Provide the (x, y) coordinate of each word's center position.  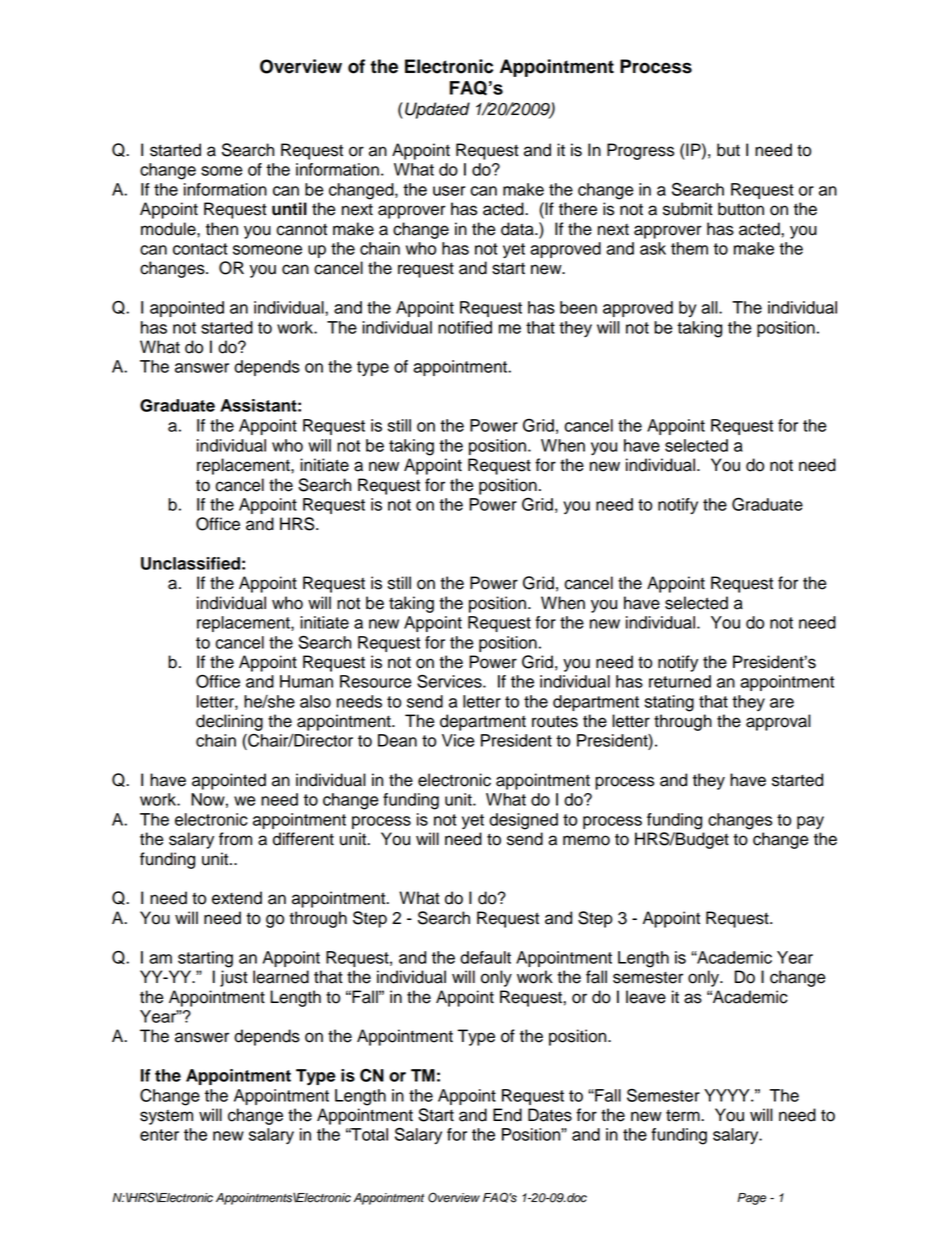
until (289, 209)
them (689, 248)
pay (810, 822)
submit (688, 209)
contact (200, 249)
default (485, 957)
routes (555, 722)
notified (465, 327)
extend (237, 898)
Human (306, 681)
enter (159, 1135)
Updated (437, 110)
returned (680, 681)
